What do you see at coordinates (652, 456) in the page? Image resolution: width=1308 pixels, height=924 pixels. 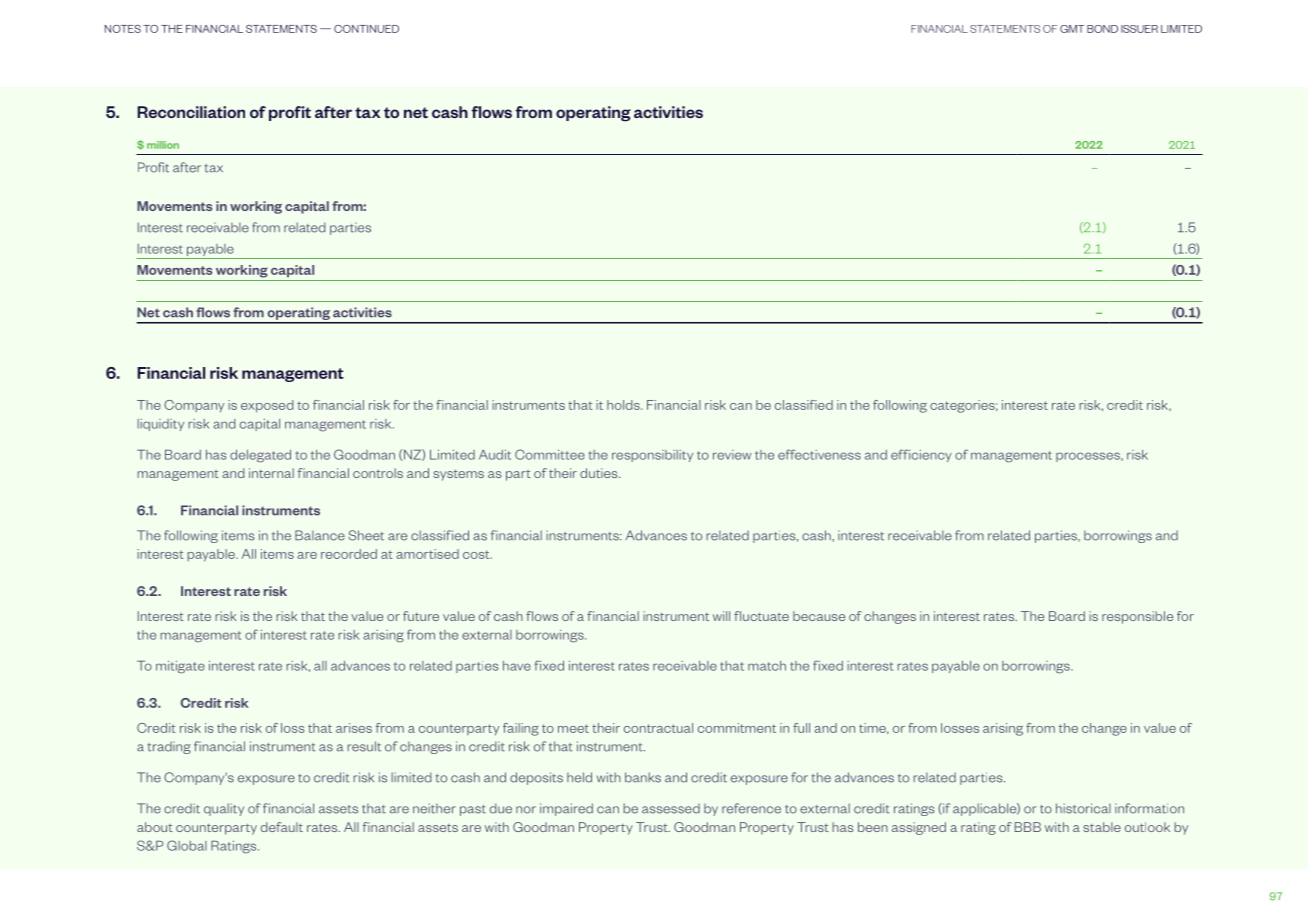 I see `responsibility` at bounding box center [652, 456].
